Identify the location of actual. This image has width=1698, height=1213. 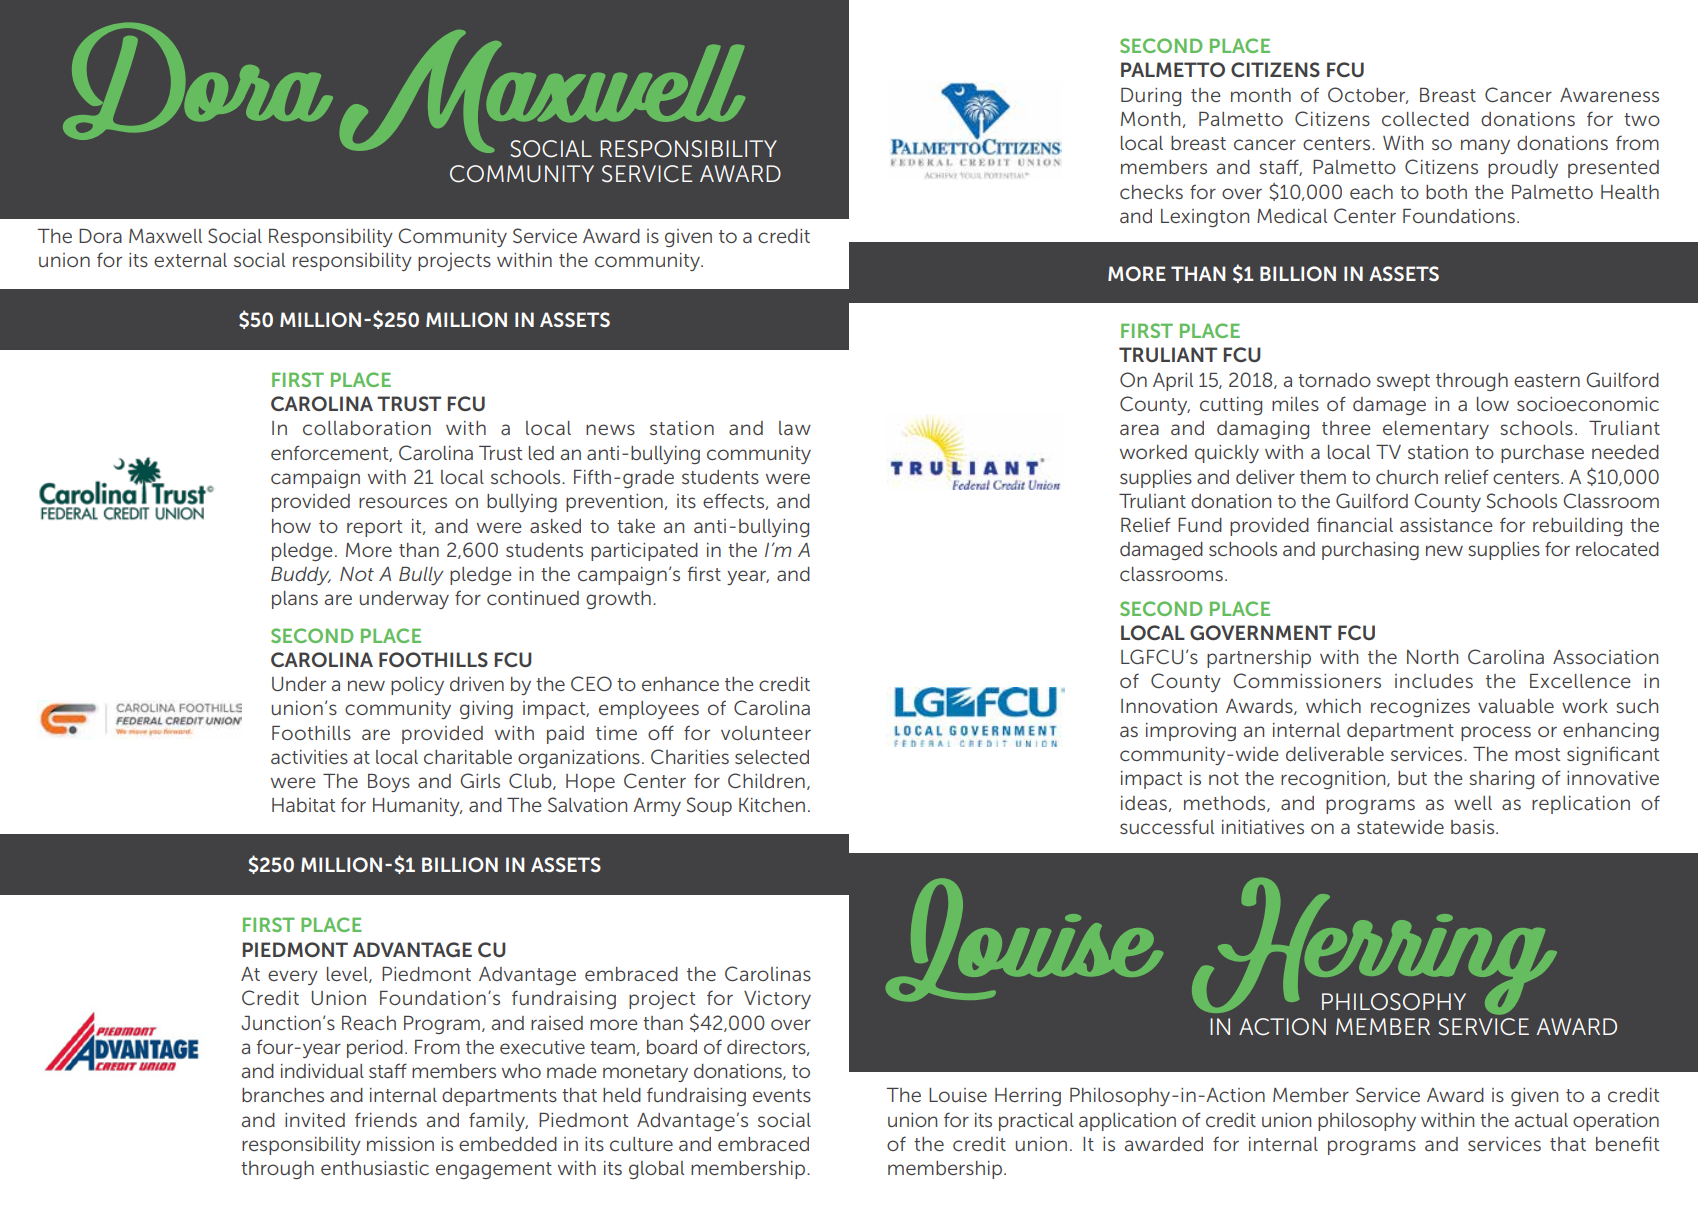
(1541, 1120).
